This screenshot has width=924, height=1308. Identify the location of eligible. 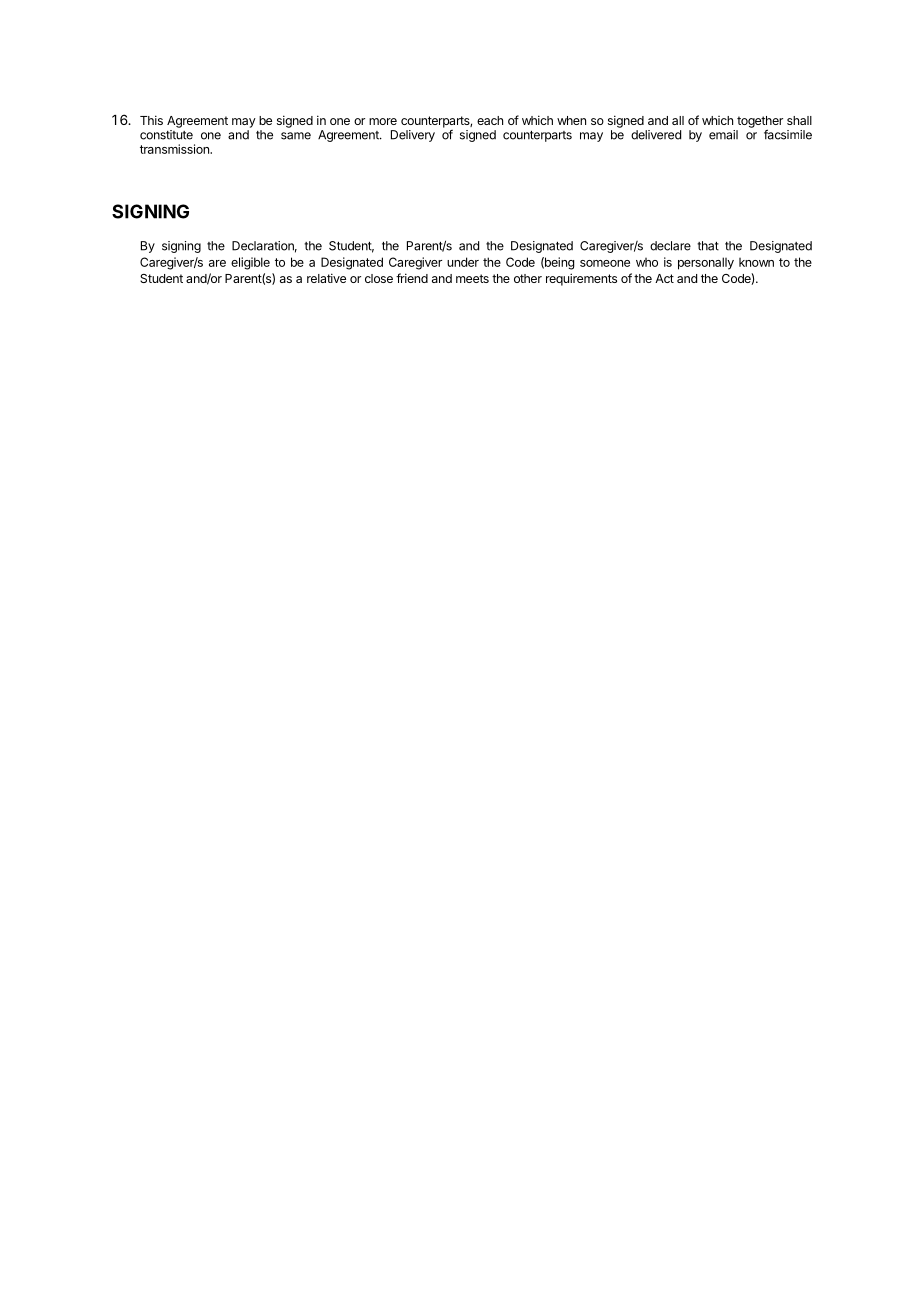
(250, 263).
